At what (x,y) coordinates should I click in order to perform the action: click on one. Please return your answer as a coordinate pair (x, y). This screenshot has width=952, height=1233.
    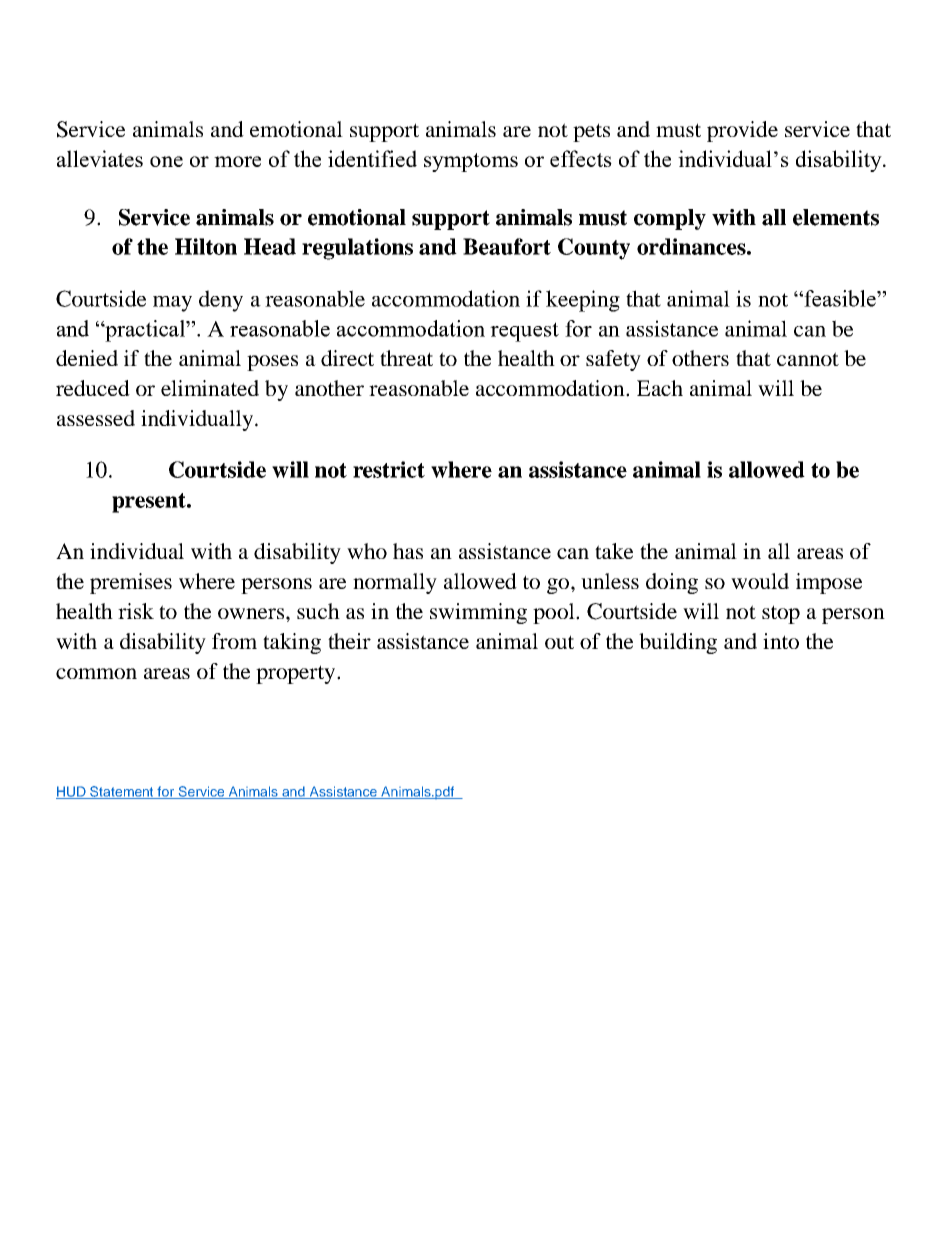
    Looking at the image, I should click on (166, 161).
